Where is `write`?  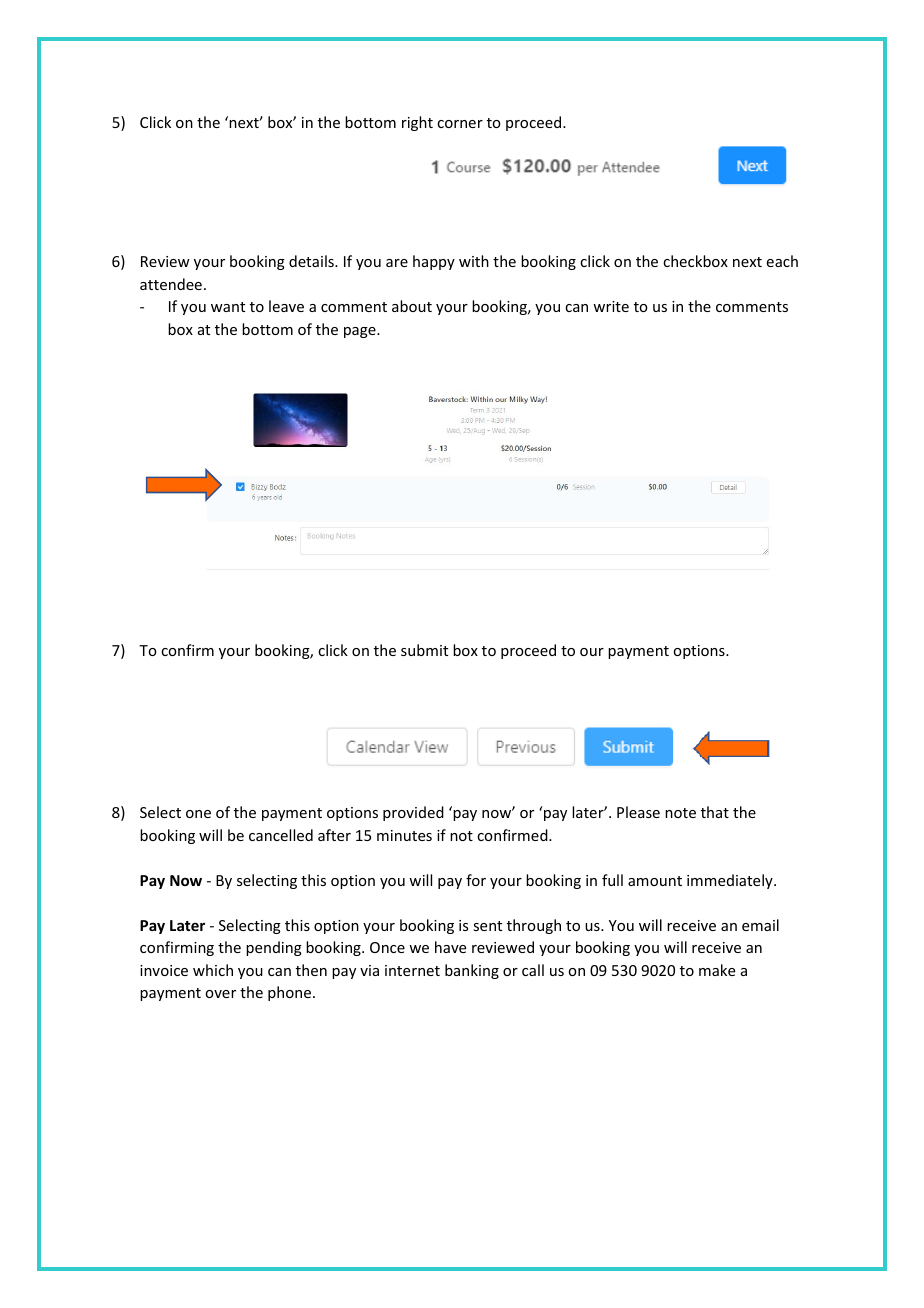
write is located at coordinates (611, 306).
